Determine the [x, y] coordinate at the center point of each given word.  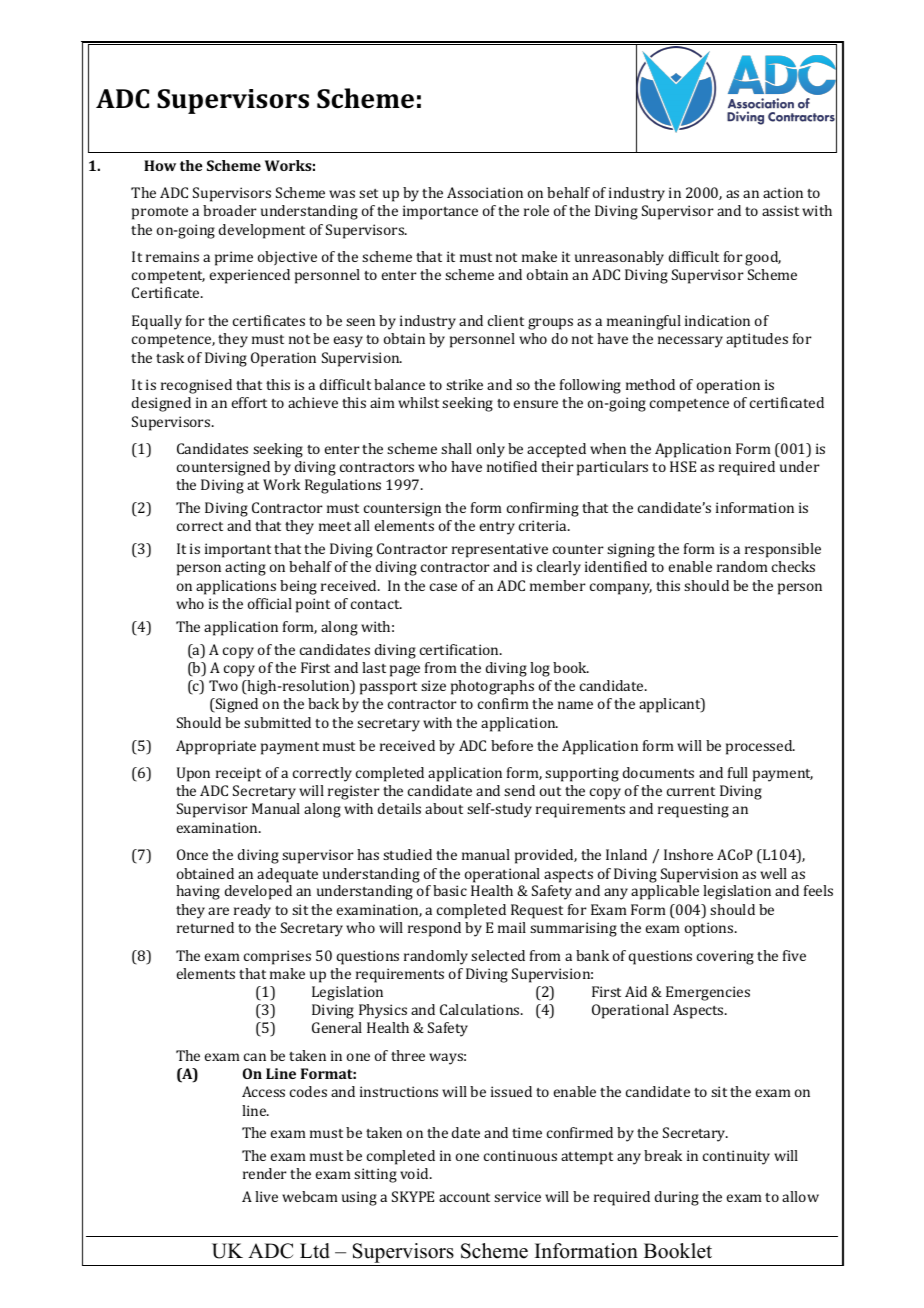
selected [498, 955]
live [266, 1196]
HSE [683, 466]
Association [485, 192]
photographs [492, 687]
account [464, 1197]
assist [780, 210]
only [491, 450]
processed [760, 747]
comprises [277, 957]
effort [249, 402]
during [677, 1198]
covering [725, 957]
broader [230, 210]
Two [223, 685]
